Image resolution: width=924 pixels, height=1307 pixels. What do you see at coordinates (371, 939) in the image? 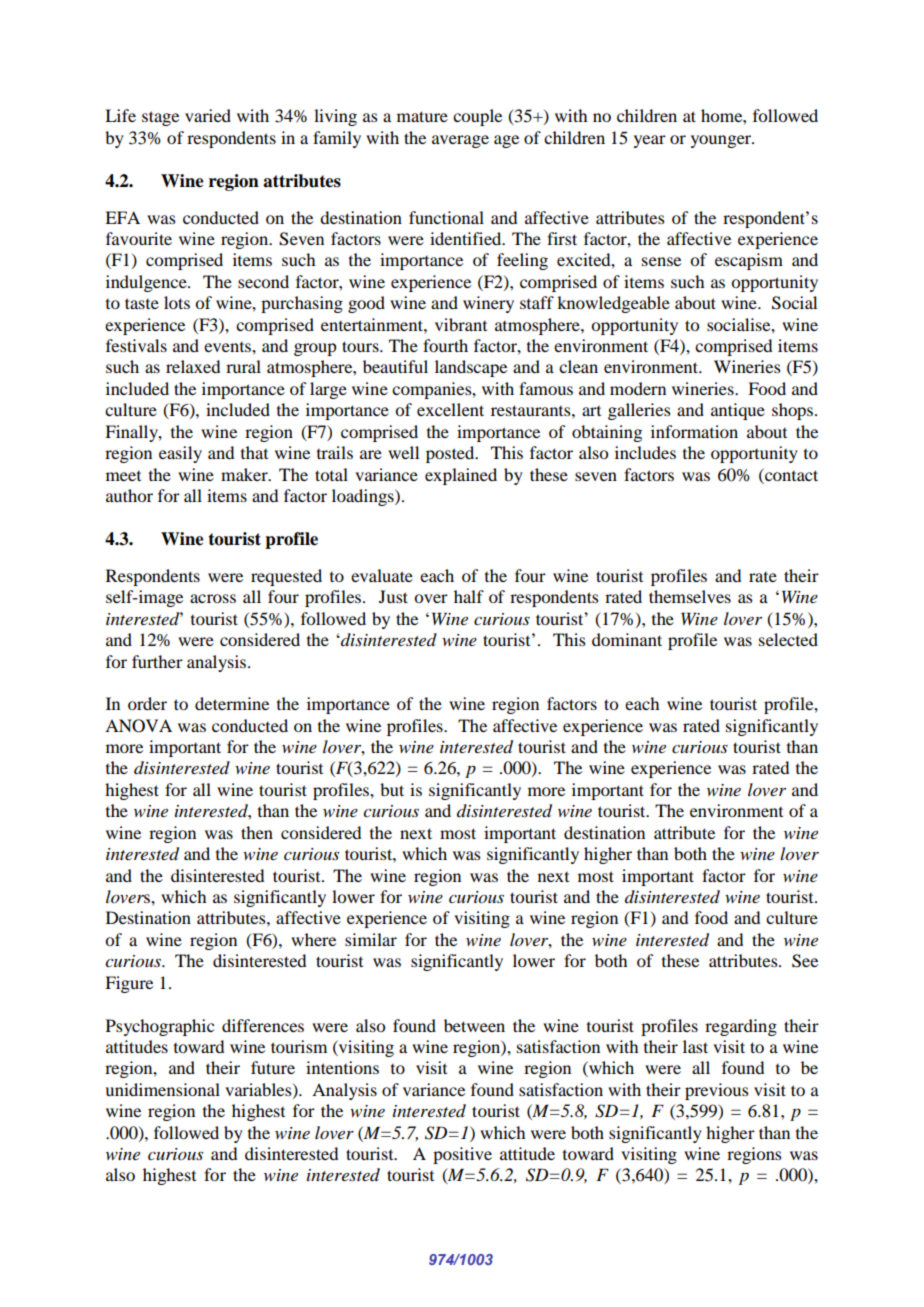
I see `similar` at bounding box center [371, 939].
